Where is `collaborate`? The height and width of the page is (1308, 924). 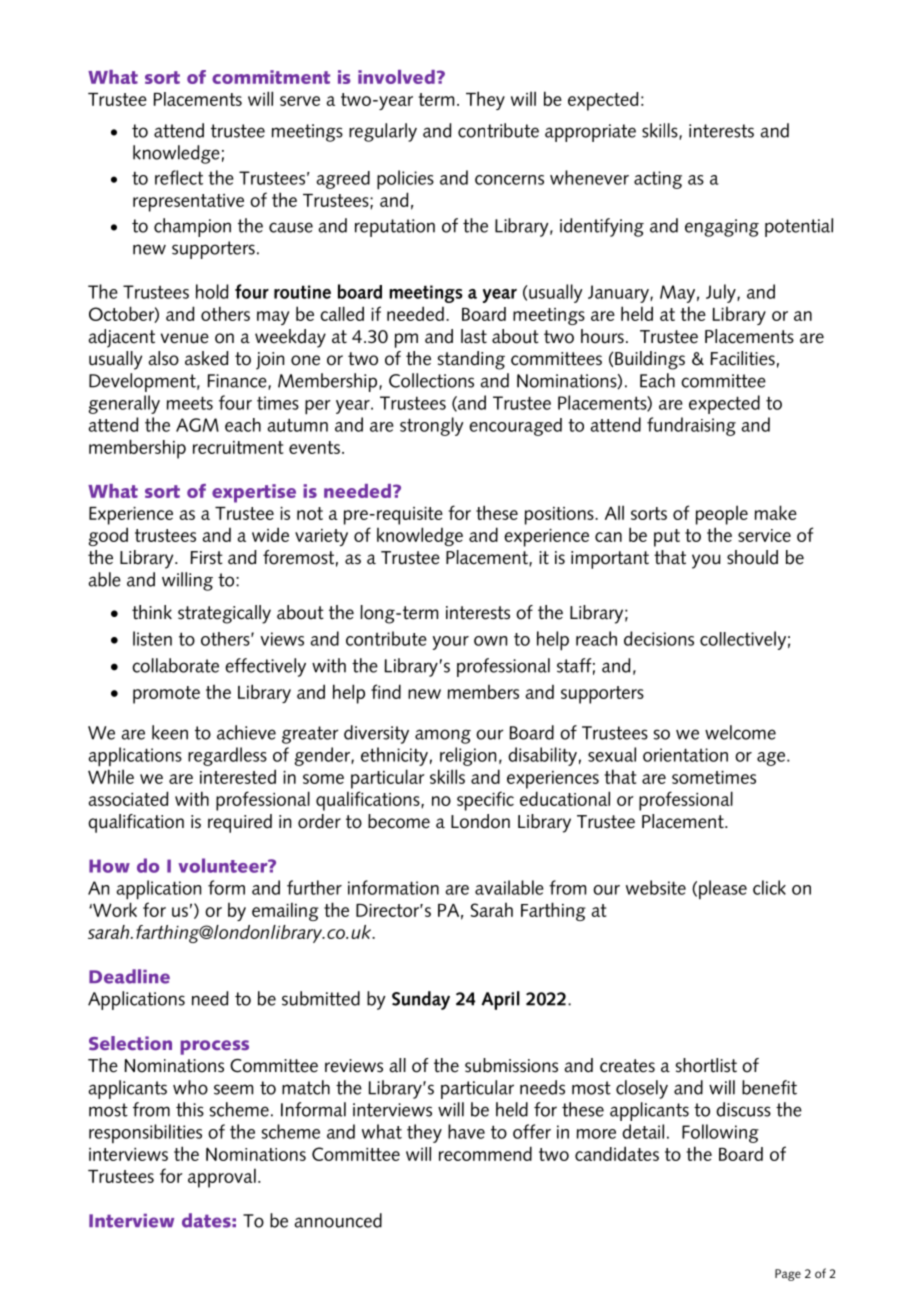
collaborate is located at coordinates (175, 665).
